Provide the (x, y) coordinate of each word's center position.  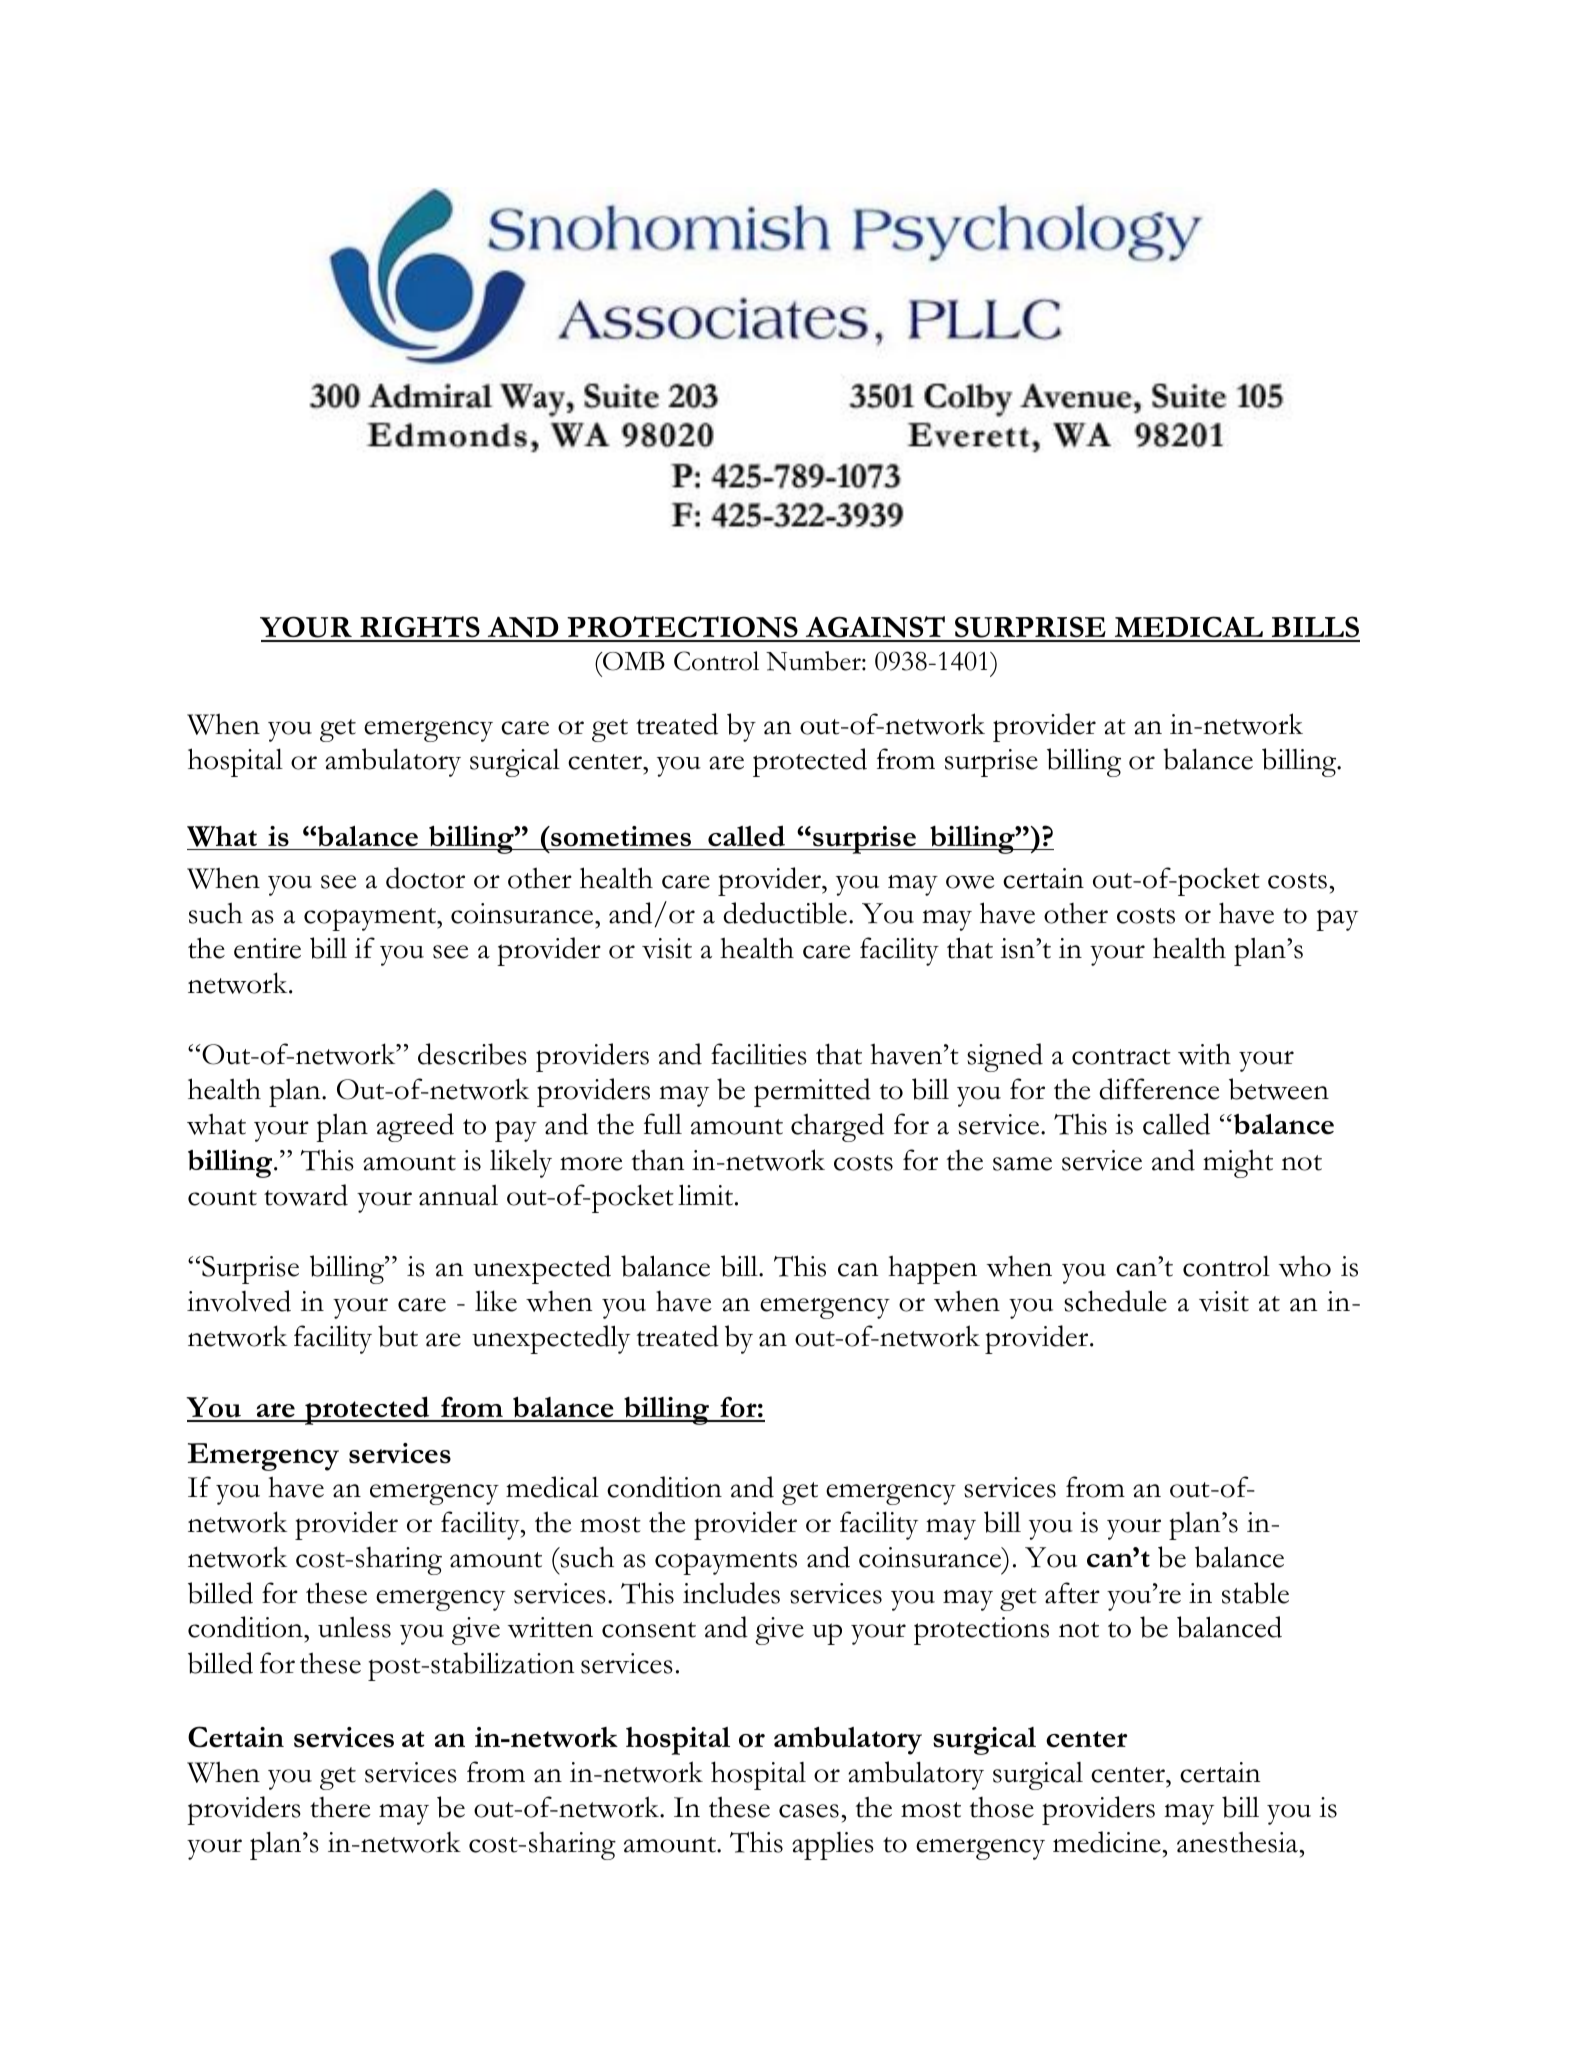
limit (707, 1195)
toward (306, 1195)
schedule (1115, 1301)
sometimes (620, 836)
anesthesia (1237, 1842)
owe (970, 882)
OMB (633, 661)
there (340, 1807)
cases (809, 1811)
